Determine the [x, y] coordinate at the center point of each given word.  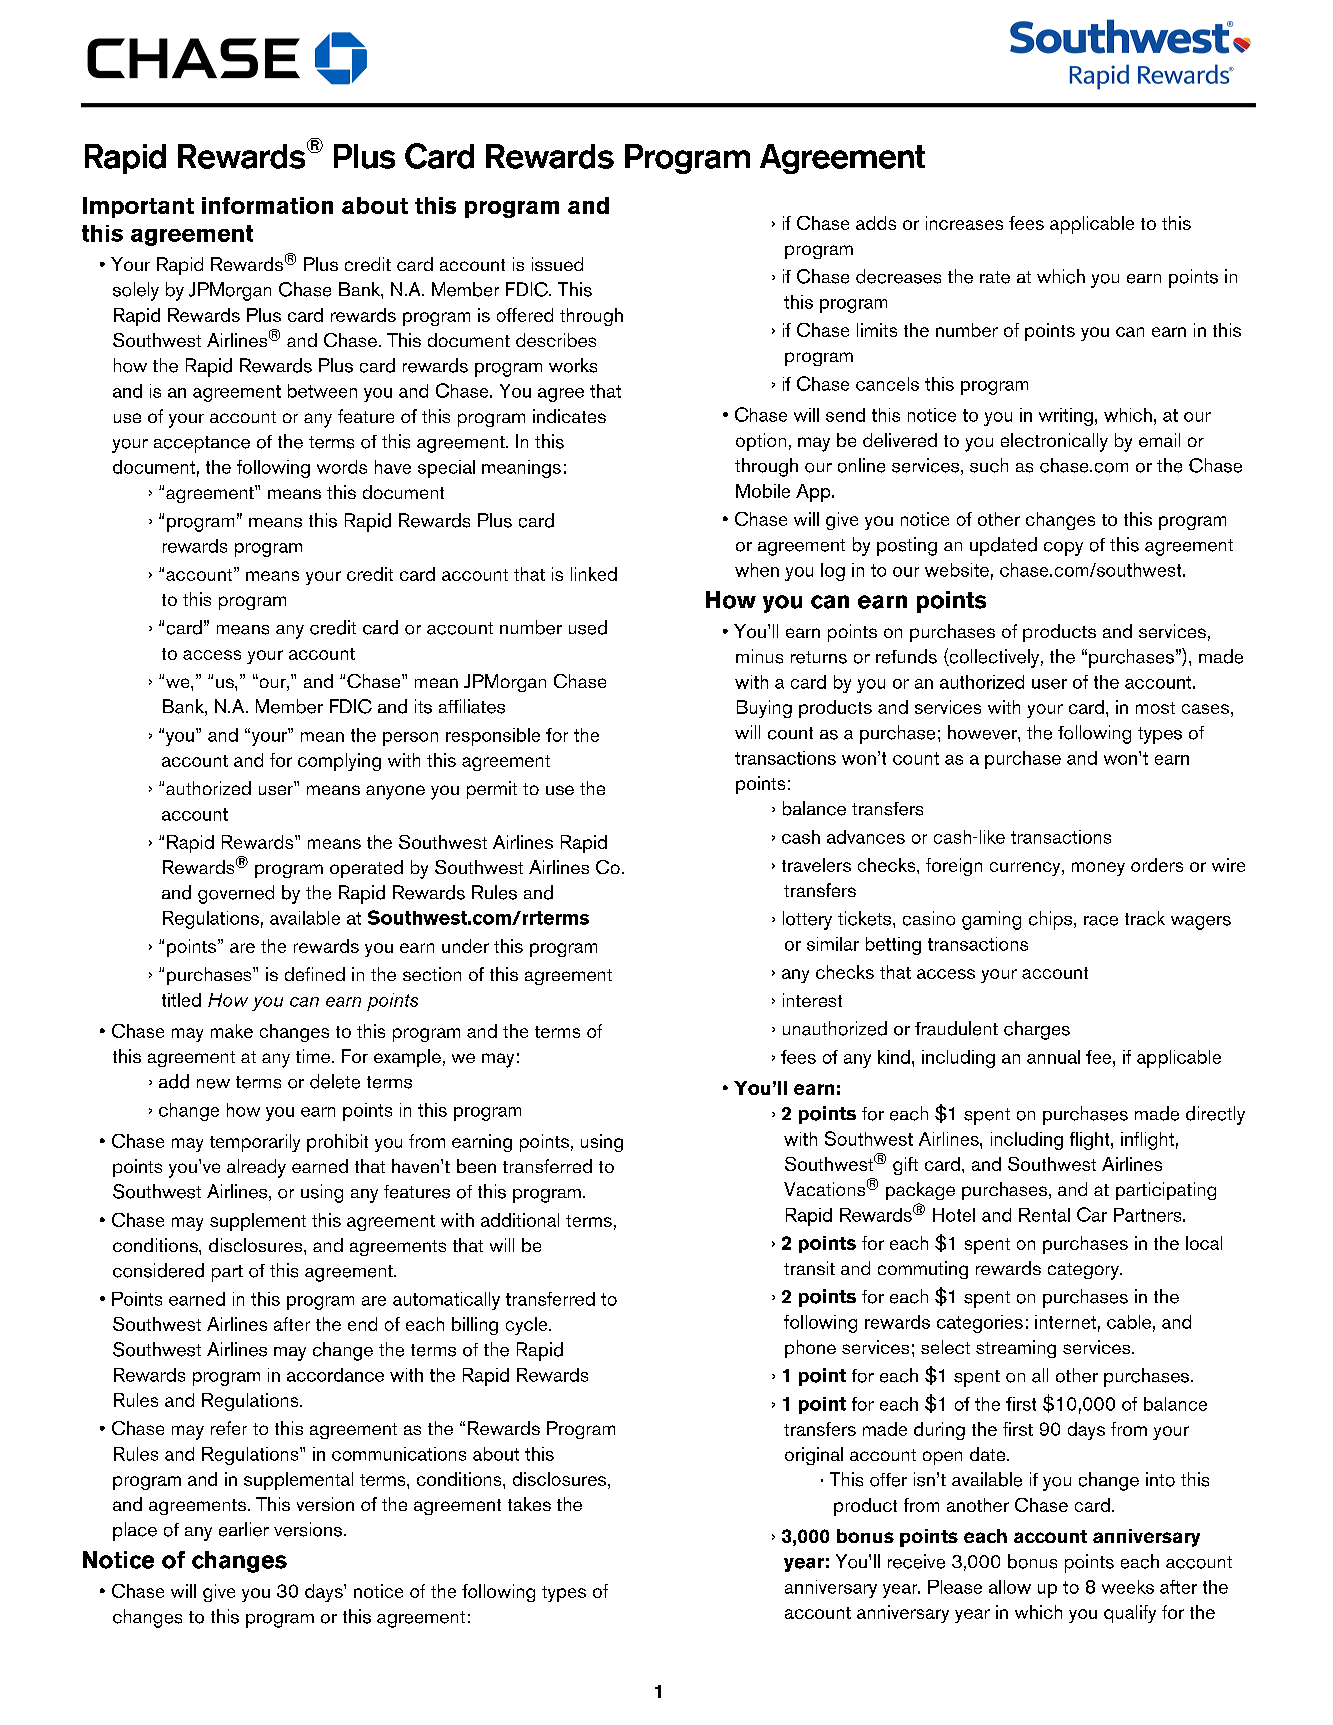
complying [339, 762]
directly [1215, 1115]
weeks [1128, 1587]
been [476, 1166]
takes [529, 1504]
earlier [244, 1529]
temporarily [255, 1143]
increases [964, 223]
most [1155, 708]
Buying [764, 709]
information [267, 205]
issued [557, 264]
